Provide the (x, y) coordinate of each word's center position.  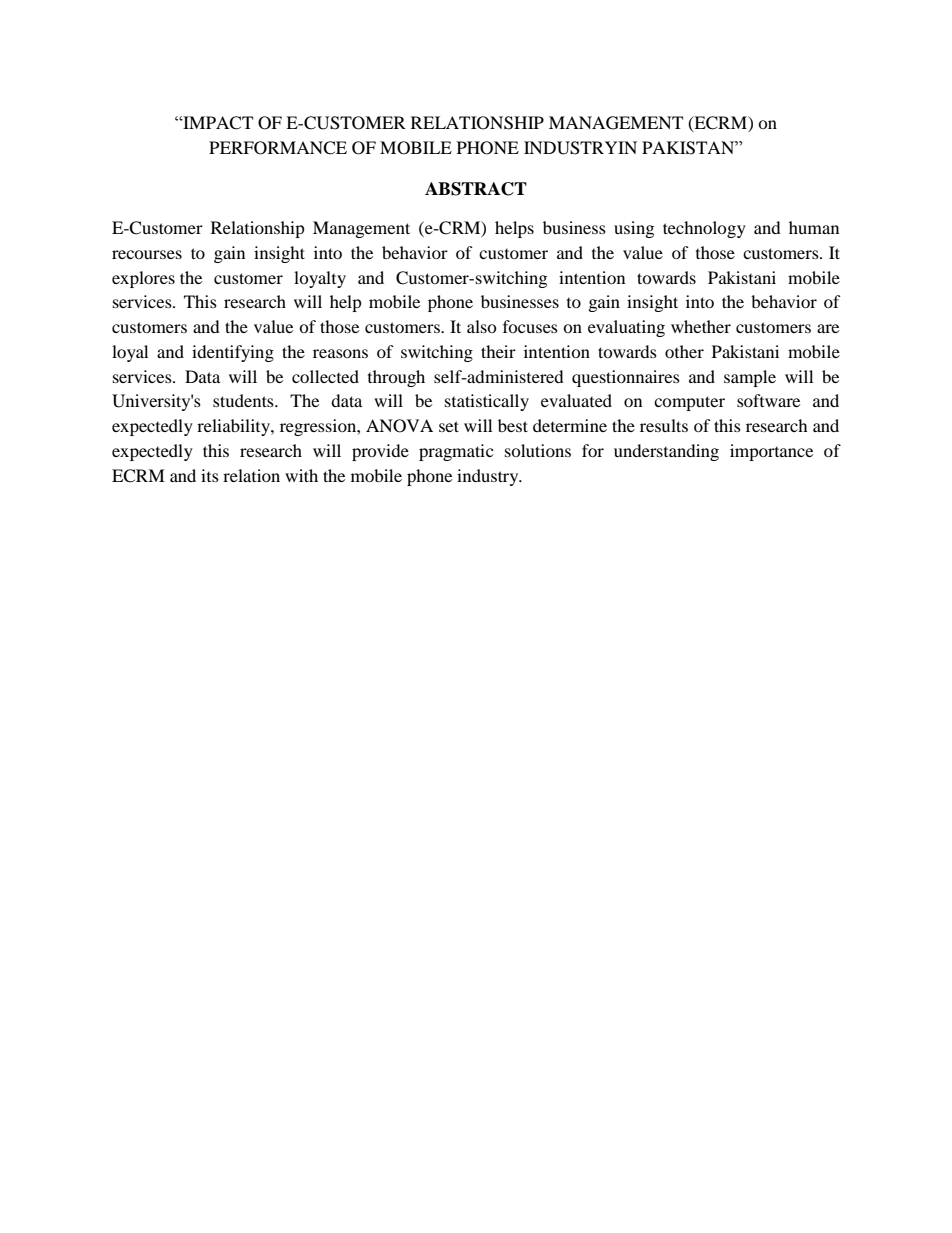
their (498, 351)
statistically (487, 402)
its (210, 475)
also (482, 326)
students (244, 400)
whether (701, 326)
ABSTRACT (476, 189)
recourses (147, 254)
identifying (233, 353)
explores (143, 279)
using (634, 229)
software (768, 400)
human (814, 227)
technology (704, 229)
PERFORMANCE (278, 148)
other (684, 351)
